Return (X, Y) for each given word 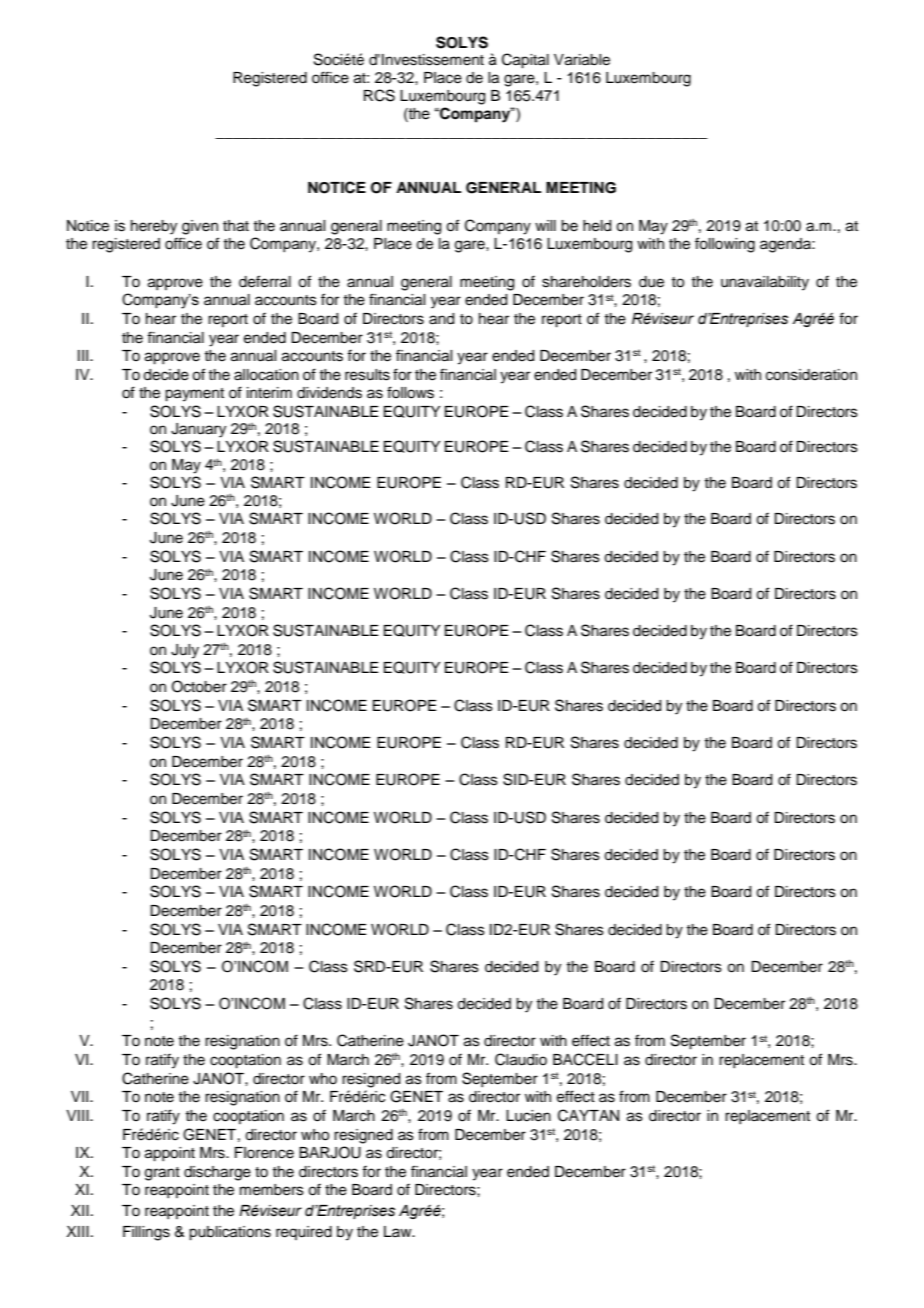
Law (399, 1231)
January (198, 430)
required (304, 1233)
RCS (379, 95)
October (199, 686)
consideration (811, 375)
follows (410, 392)
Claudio (521, 1059)
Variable (582, 60)
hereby (154, 227)
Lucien (528, 1116)
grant (162, 1174)
